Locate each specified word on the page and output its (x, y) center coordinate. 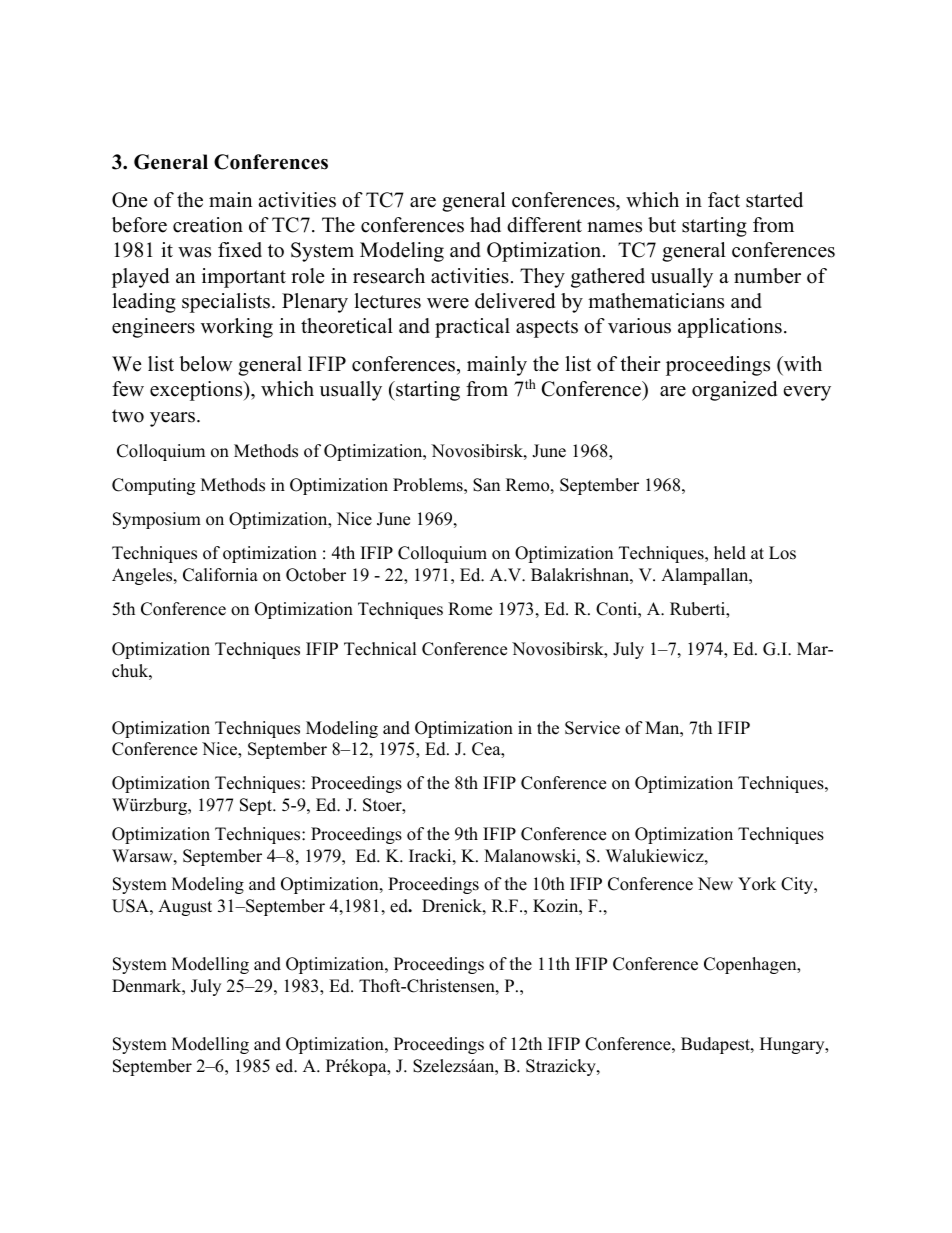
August (185, 907)
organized (734, 391)
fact (724, 200)
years (174, 419)
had (485, 225)
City (798, 885)
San (486, 485)
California (220, 575)
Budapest (716, 1045)
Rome (470, 609)
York (757, 884)
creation (208, 225)
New (715, 884)
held (730, 553)
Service (592, 728)
